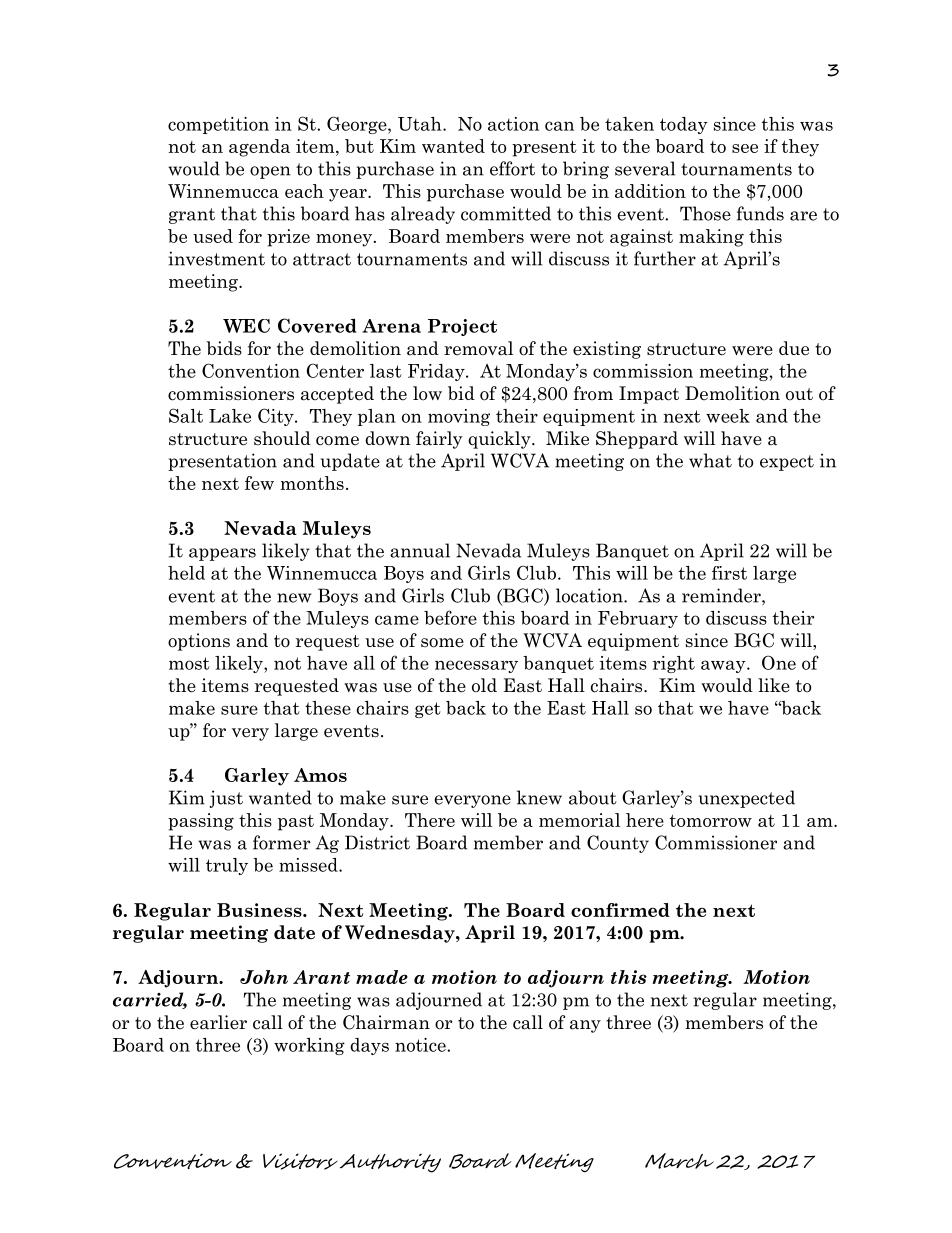 The height and width of the screenshot is (1233, 952). I want to click on appears, so click(222, 554).
